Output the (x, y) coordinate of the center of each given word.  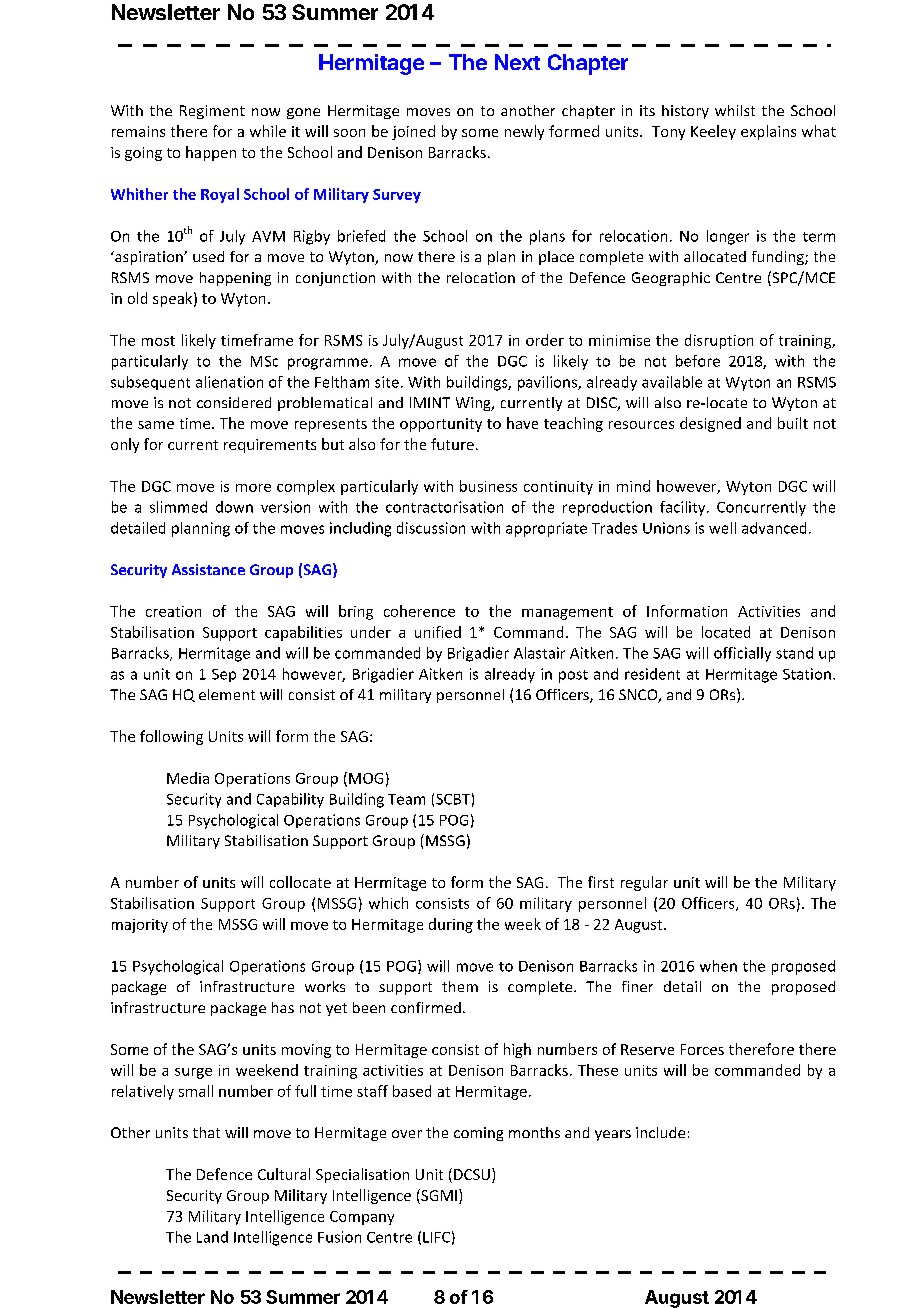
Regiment (212, 112)
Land (212, 1237)
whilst (735, 110)
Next (517, 62)
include (660, 1132)
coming (478, 1134)
